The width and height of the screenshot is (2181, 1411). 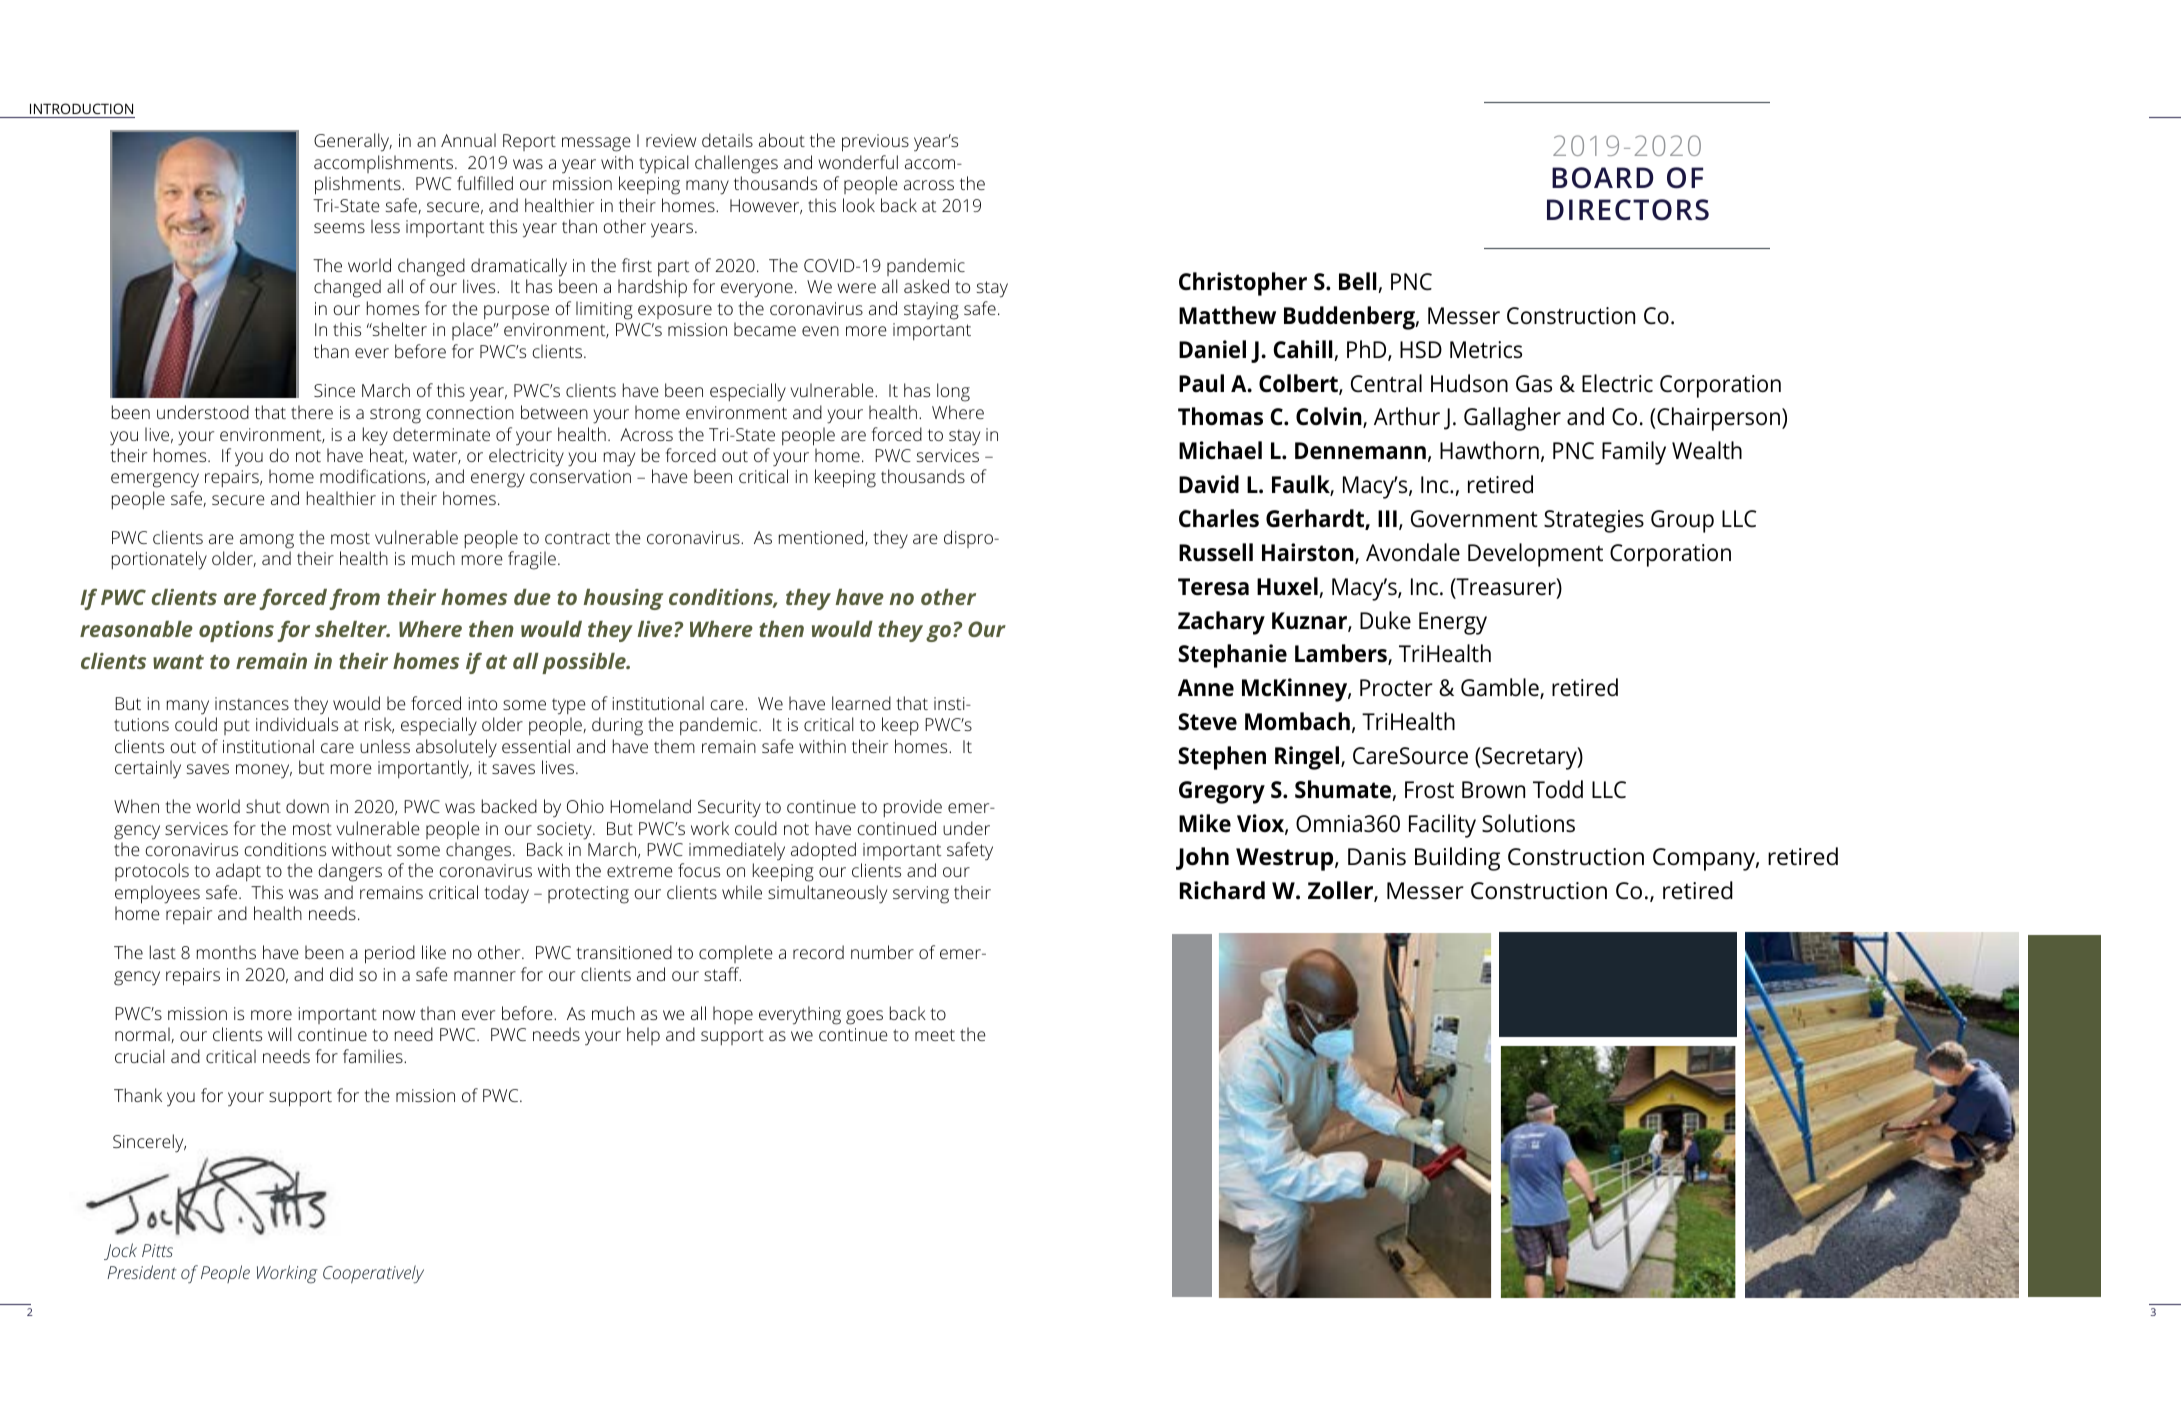 What do you see at coordinates (875, 143) in the screenshot?
I see `previous` at bounding box center [875, 143].
